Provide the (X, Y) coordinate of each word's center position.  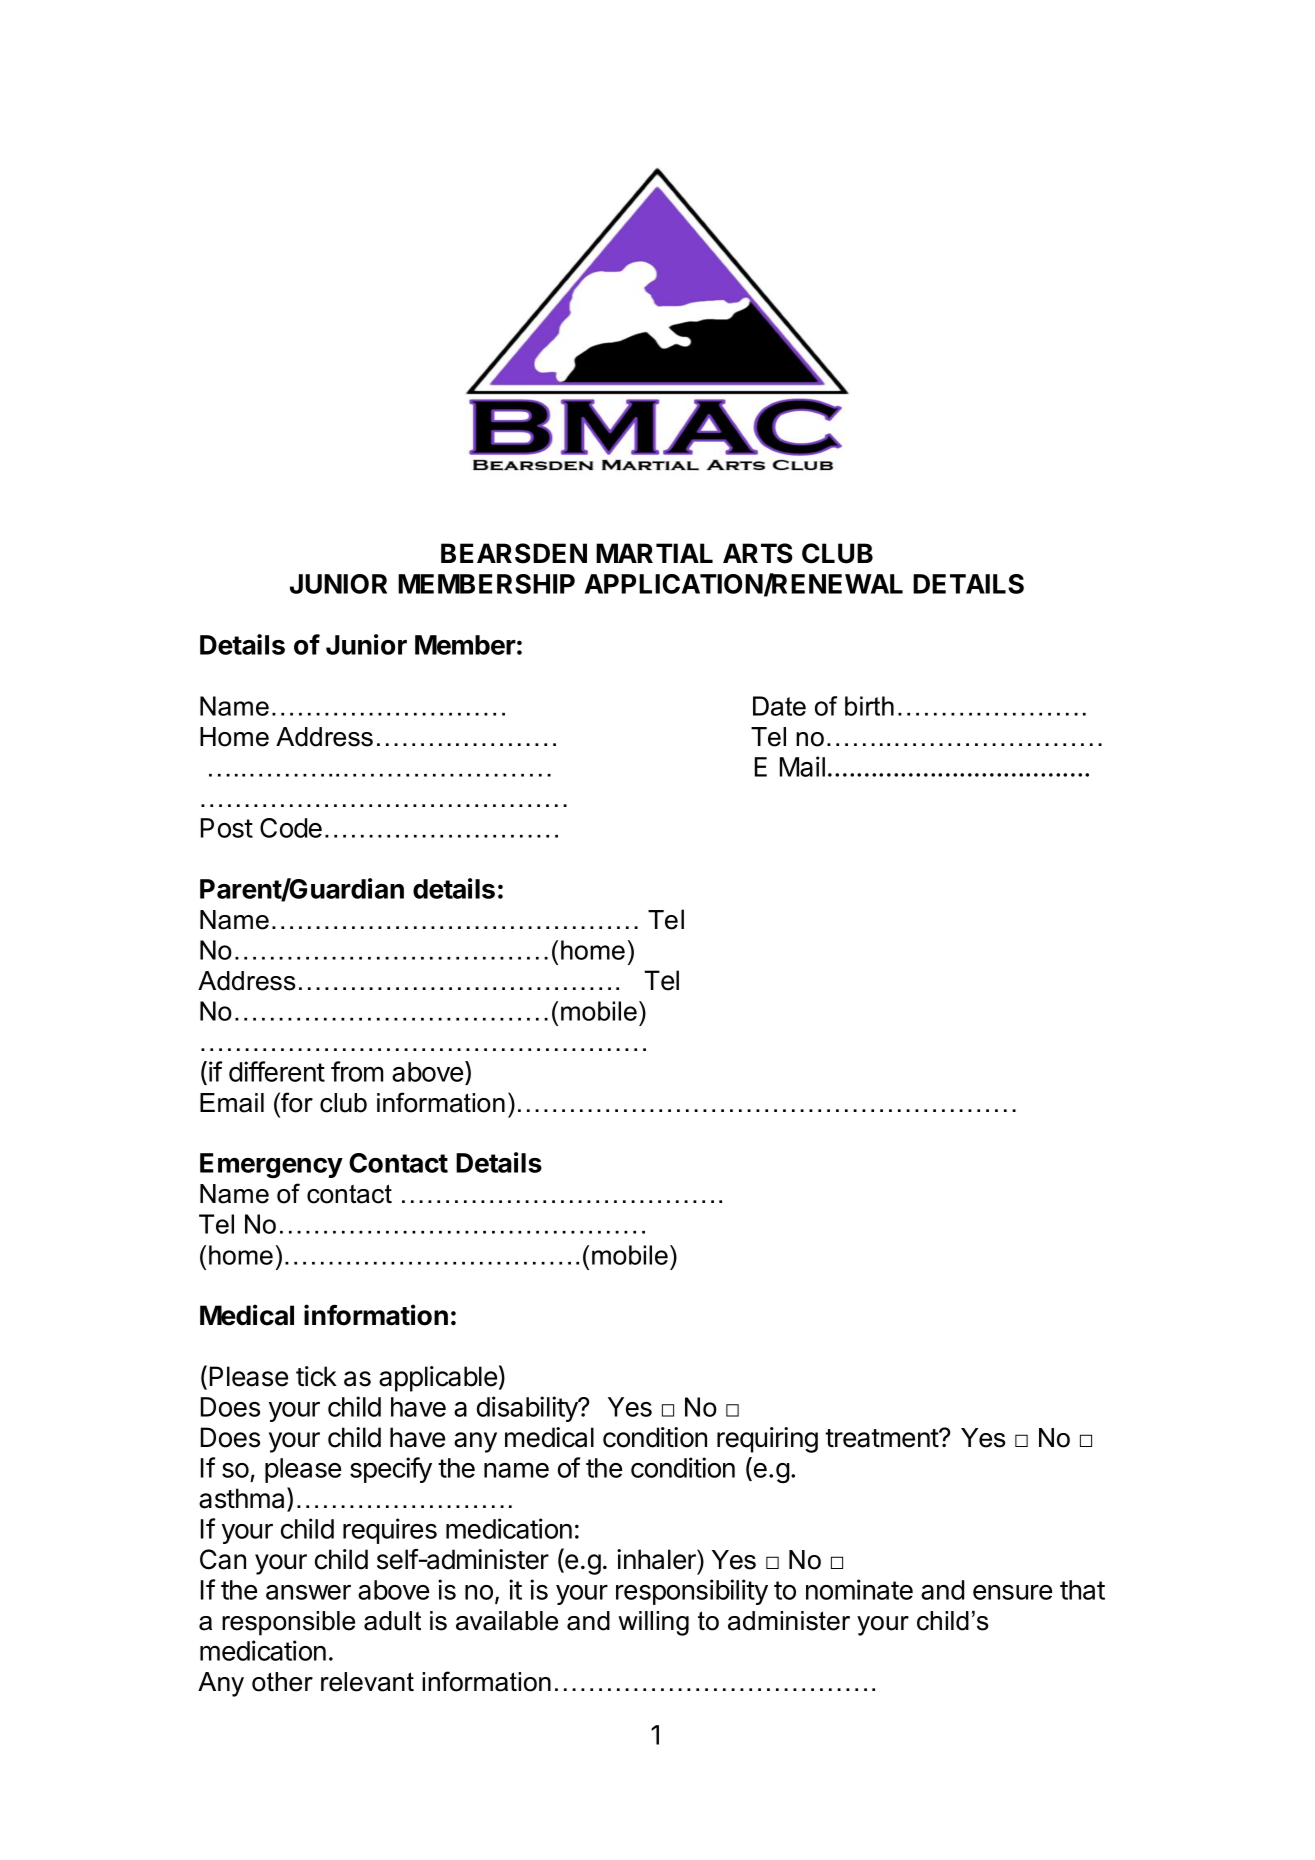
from (357, 1071)
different (277, 1071)
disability (528, 1409)
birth (869, 706)
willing (653, 1623)
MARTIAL (654, 553)
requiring (767, 1440)
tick (316, 1376)
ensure (1012, 1592)
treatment (882, 1438)
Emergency (271, 1166)
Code (291, 828)
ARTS (758, 553)
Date (779, 706)
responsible (288, 1623)
